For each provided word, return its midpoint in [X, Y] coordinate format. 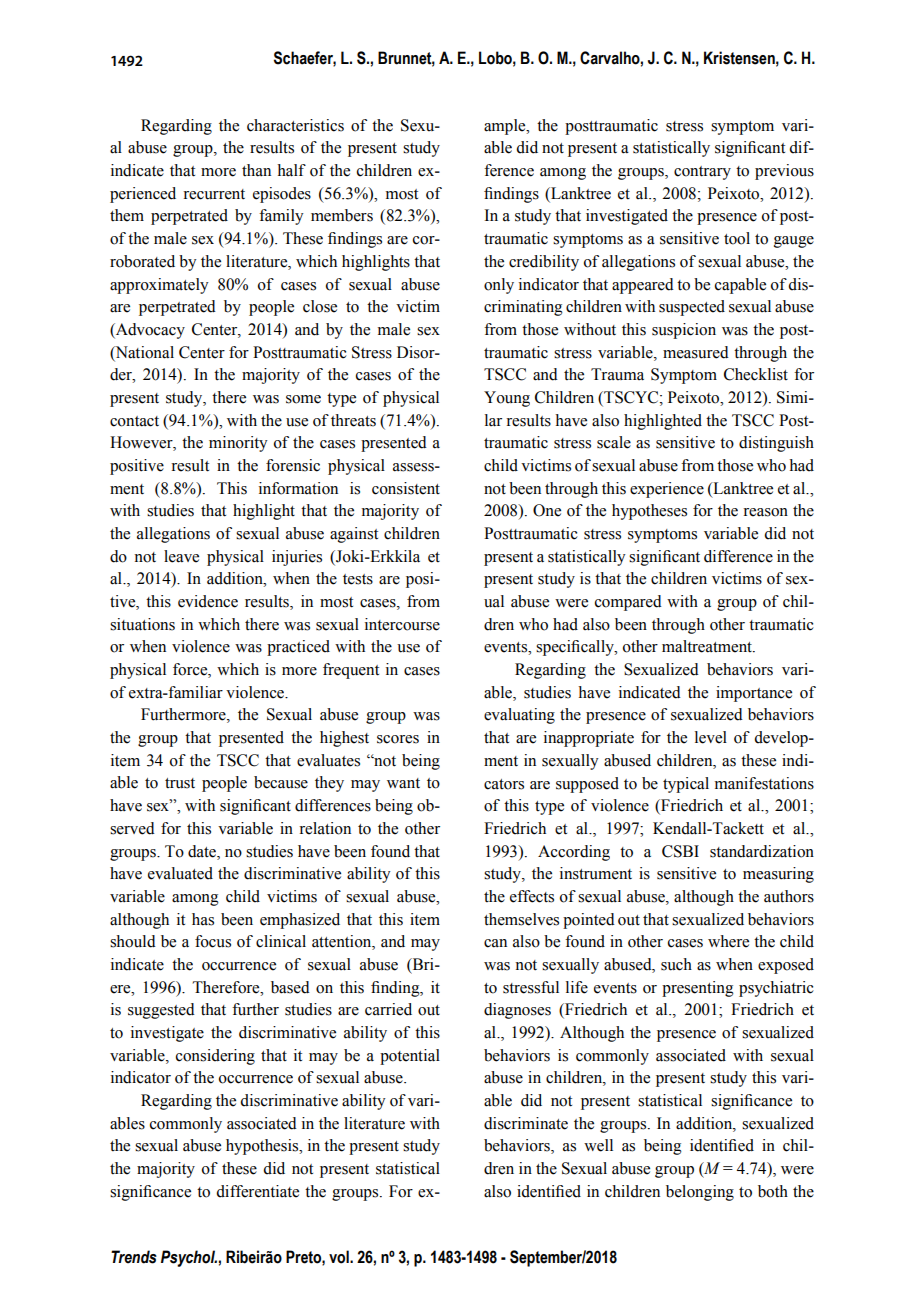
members [342, 215]
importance [754, 694]
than [256, 170]
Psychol [189, 1258]
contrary [702, 173]
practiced [298, 648]
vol [340, 1257]
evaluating [519, 716]
